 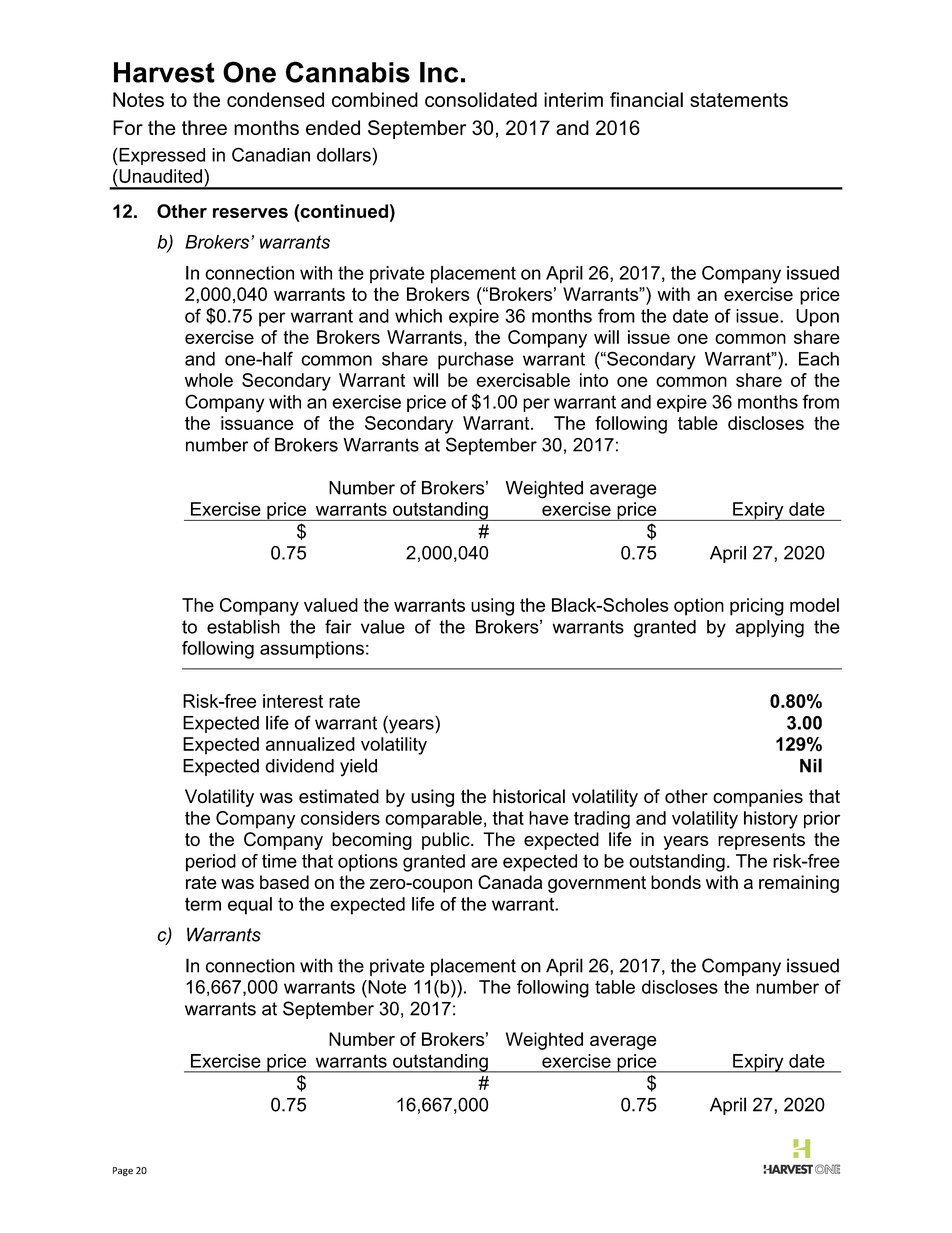 I want to click on Inc, so click(x=439, y=72).
